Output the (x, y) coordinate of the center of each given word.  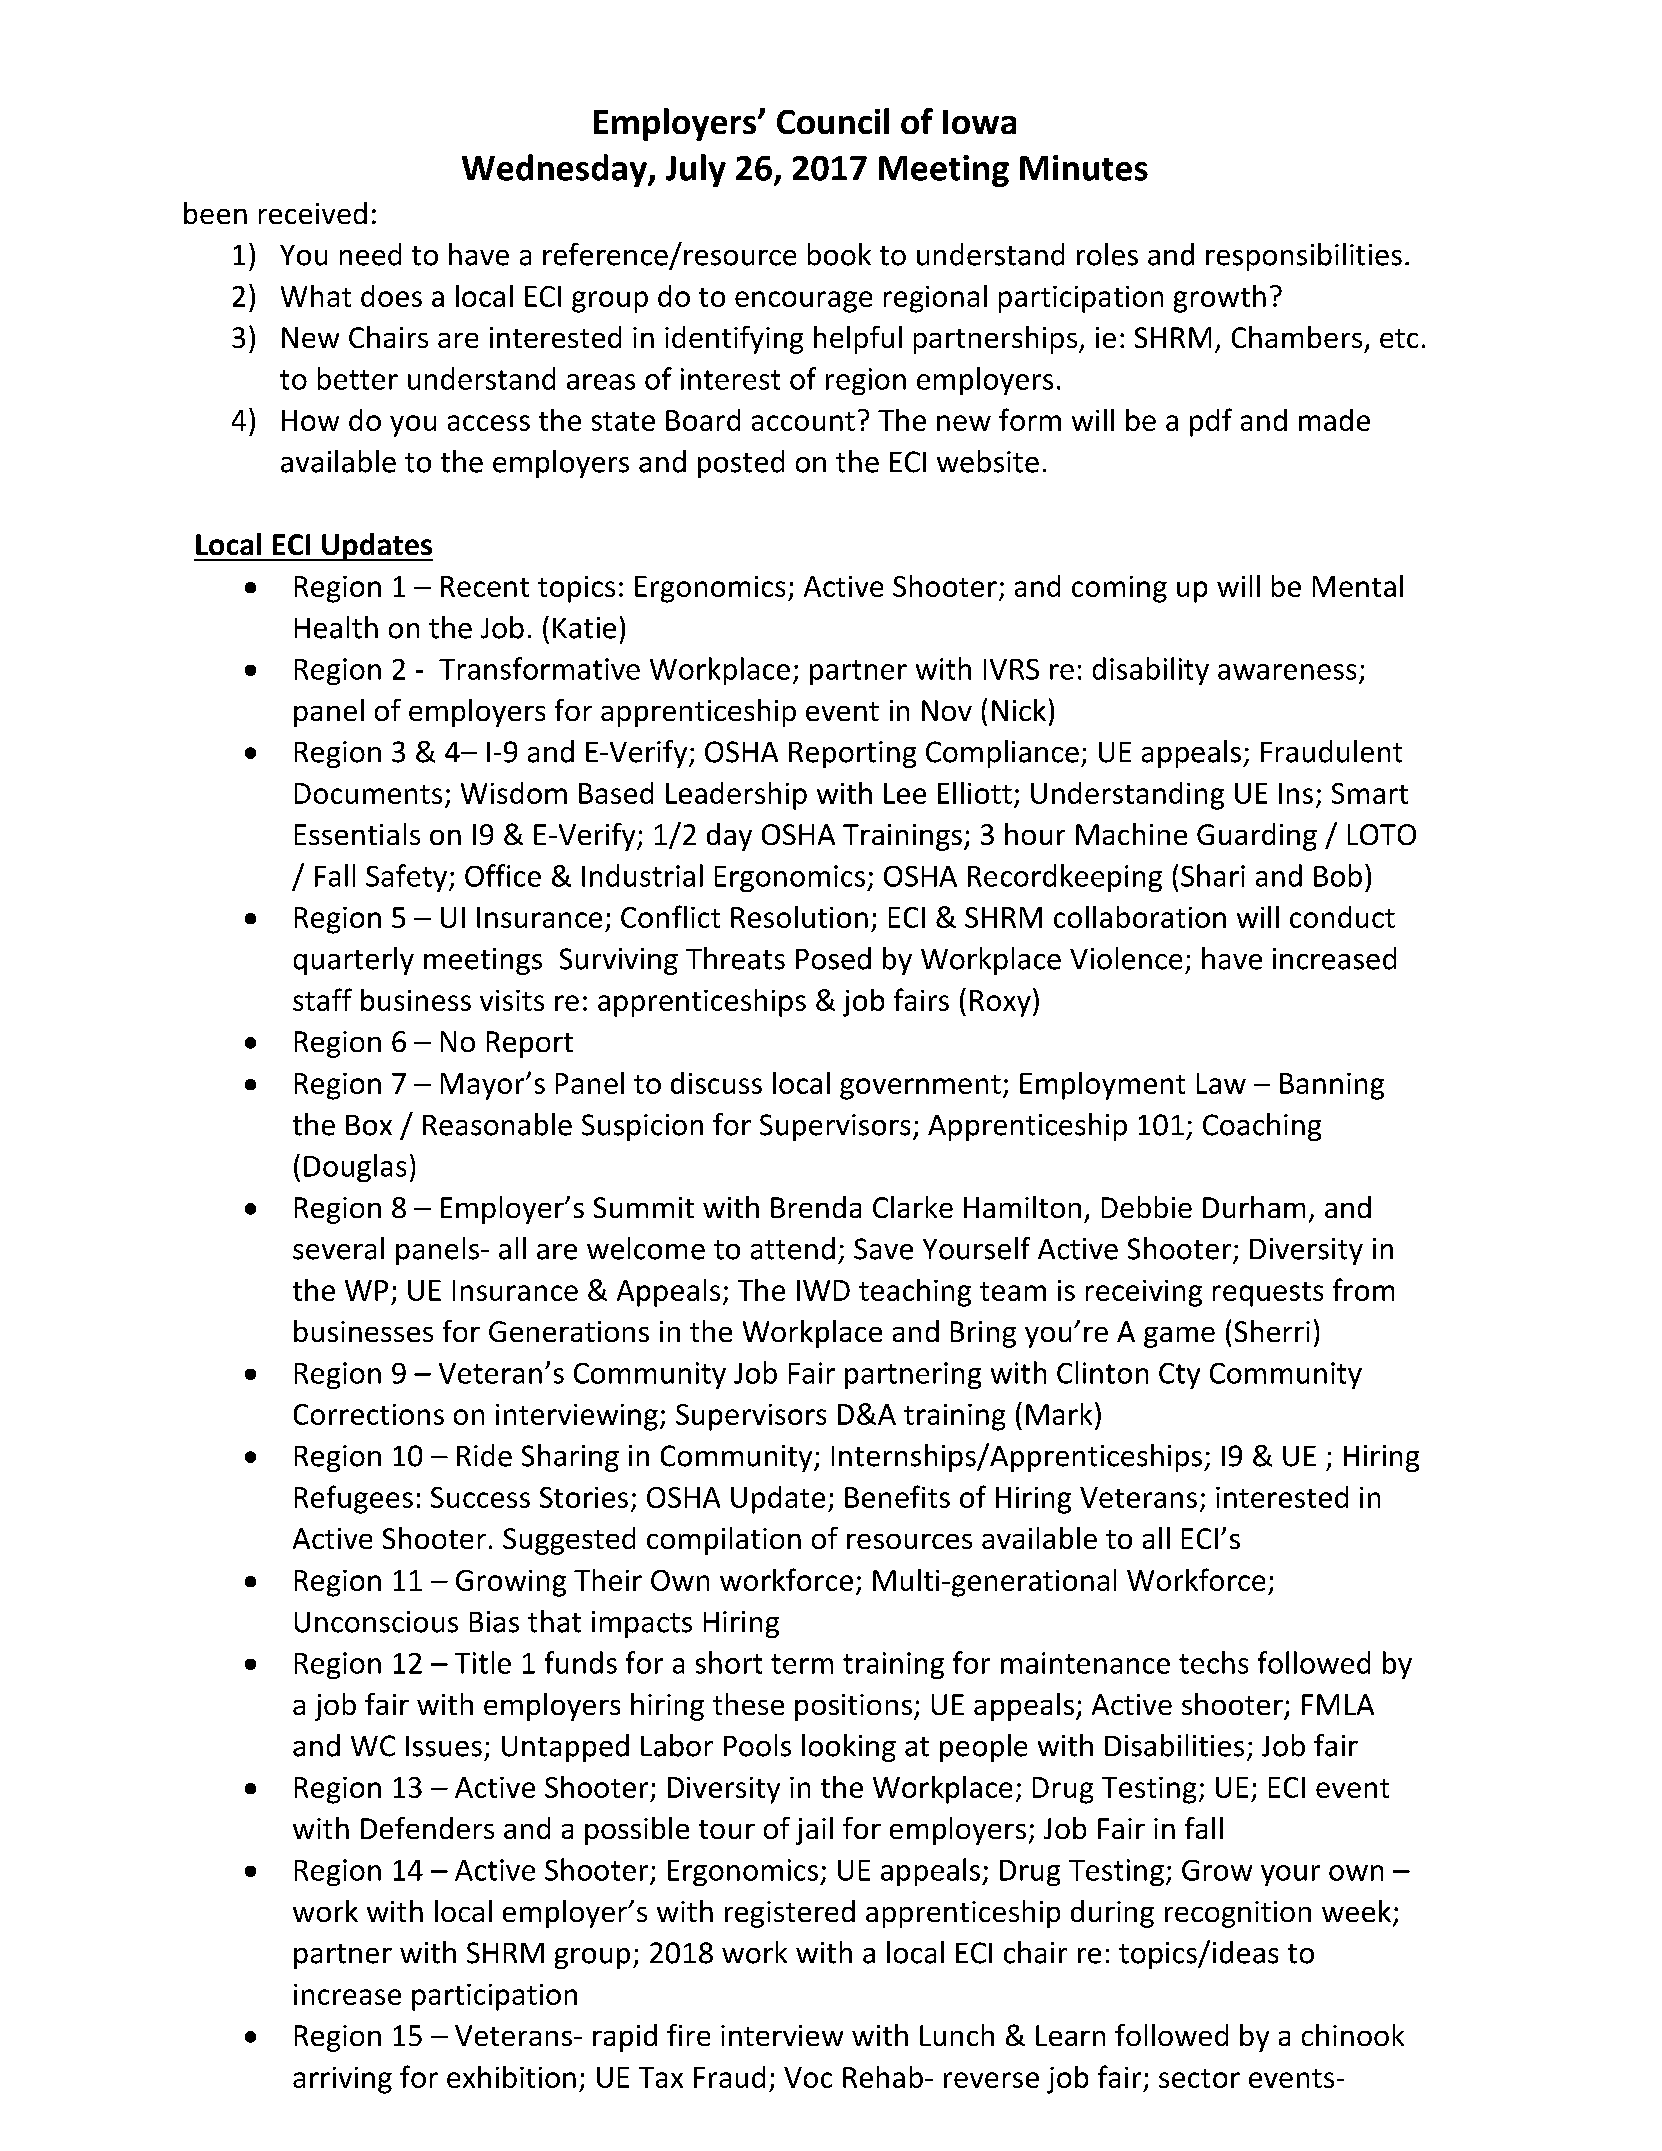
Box (369, 1125)
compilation (724, 1541)
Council (833, 121)
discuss (716, 1083)
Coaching (1262, 1127)
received (313, 213)
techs (1213, 1662)
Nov (947, 710)
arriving (342, 2080)
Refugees (354, 1499)
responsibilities (1304, 257)
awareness (1287, 672)
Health (336, 627)
